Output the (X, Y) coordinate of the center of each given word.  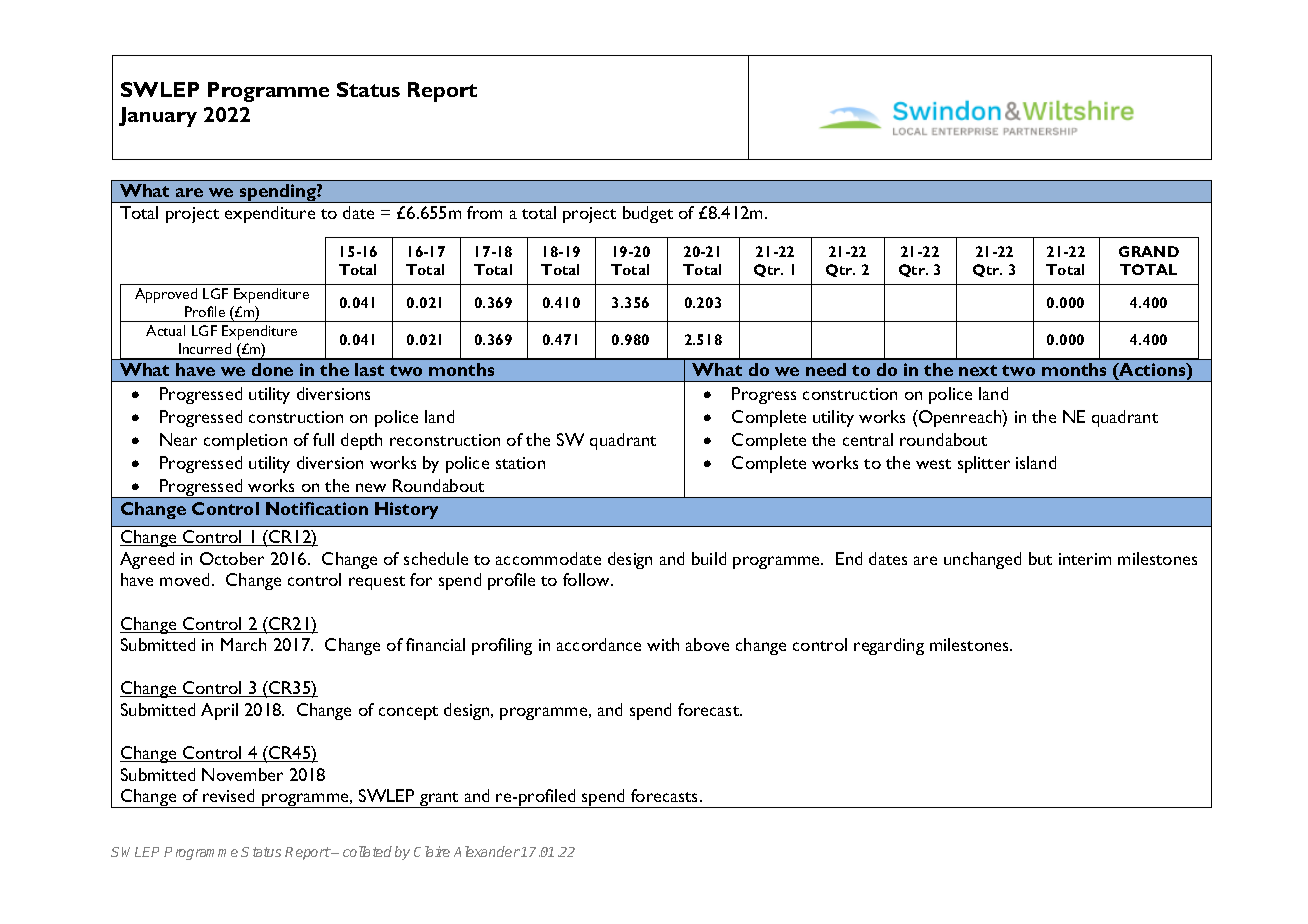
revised (228, 795)
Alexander (487, 851)
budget (648, 214)
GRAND (1149, 251)
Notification (317, 508)
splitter (984, 464)
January (158, 117)
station (520, 463)
